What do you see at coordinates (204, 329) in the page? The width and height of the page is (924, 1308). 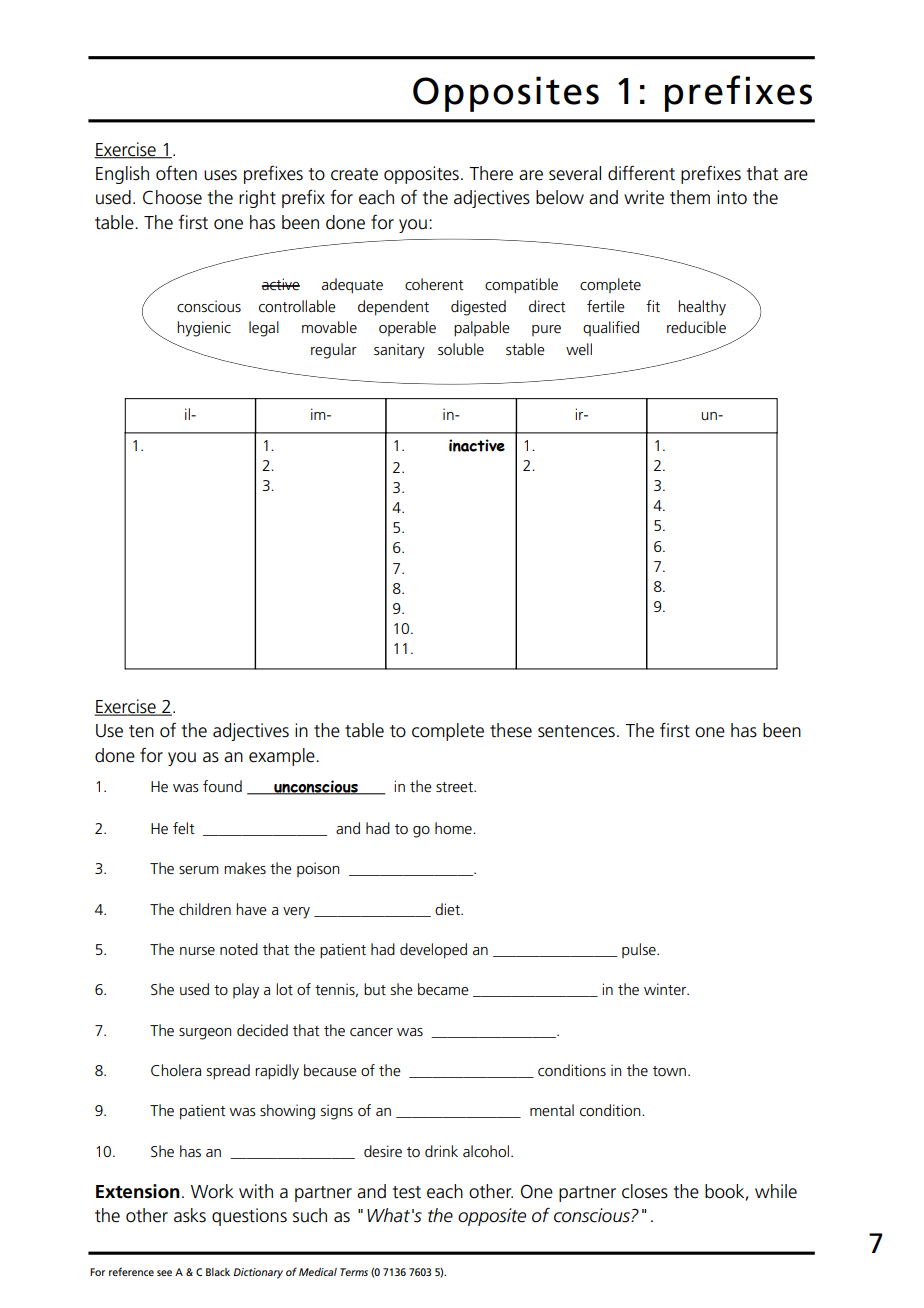 I see `hygienic` at bounding box center [204, 329].
